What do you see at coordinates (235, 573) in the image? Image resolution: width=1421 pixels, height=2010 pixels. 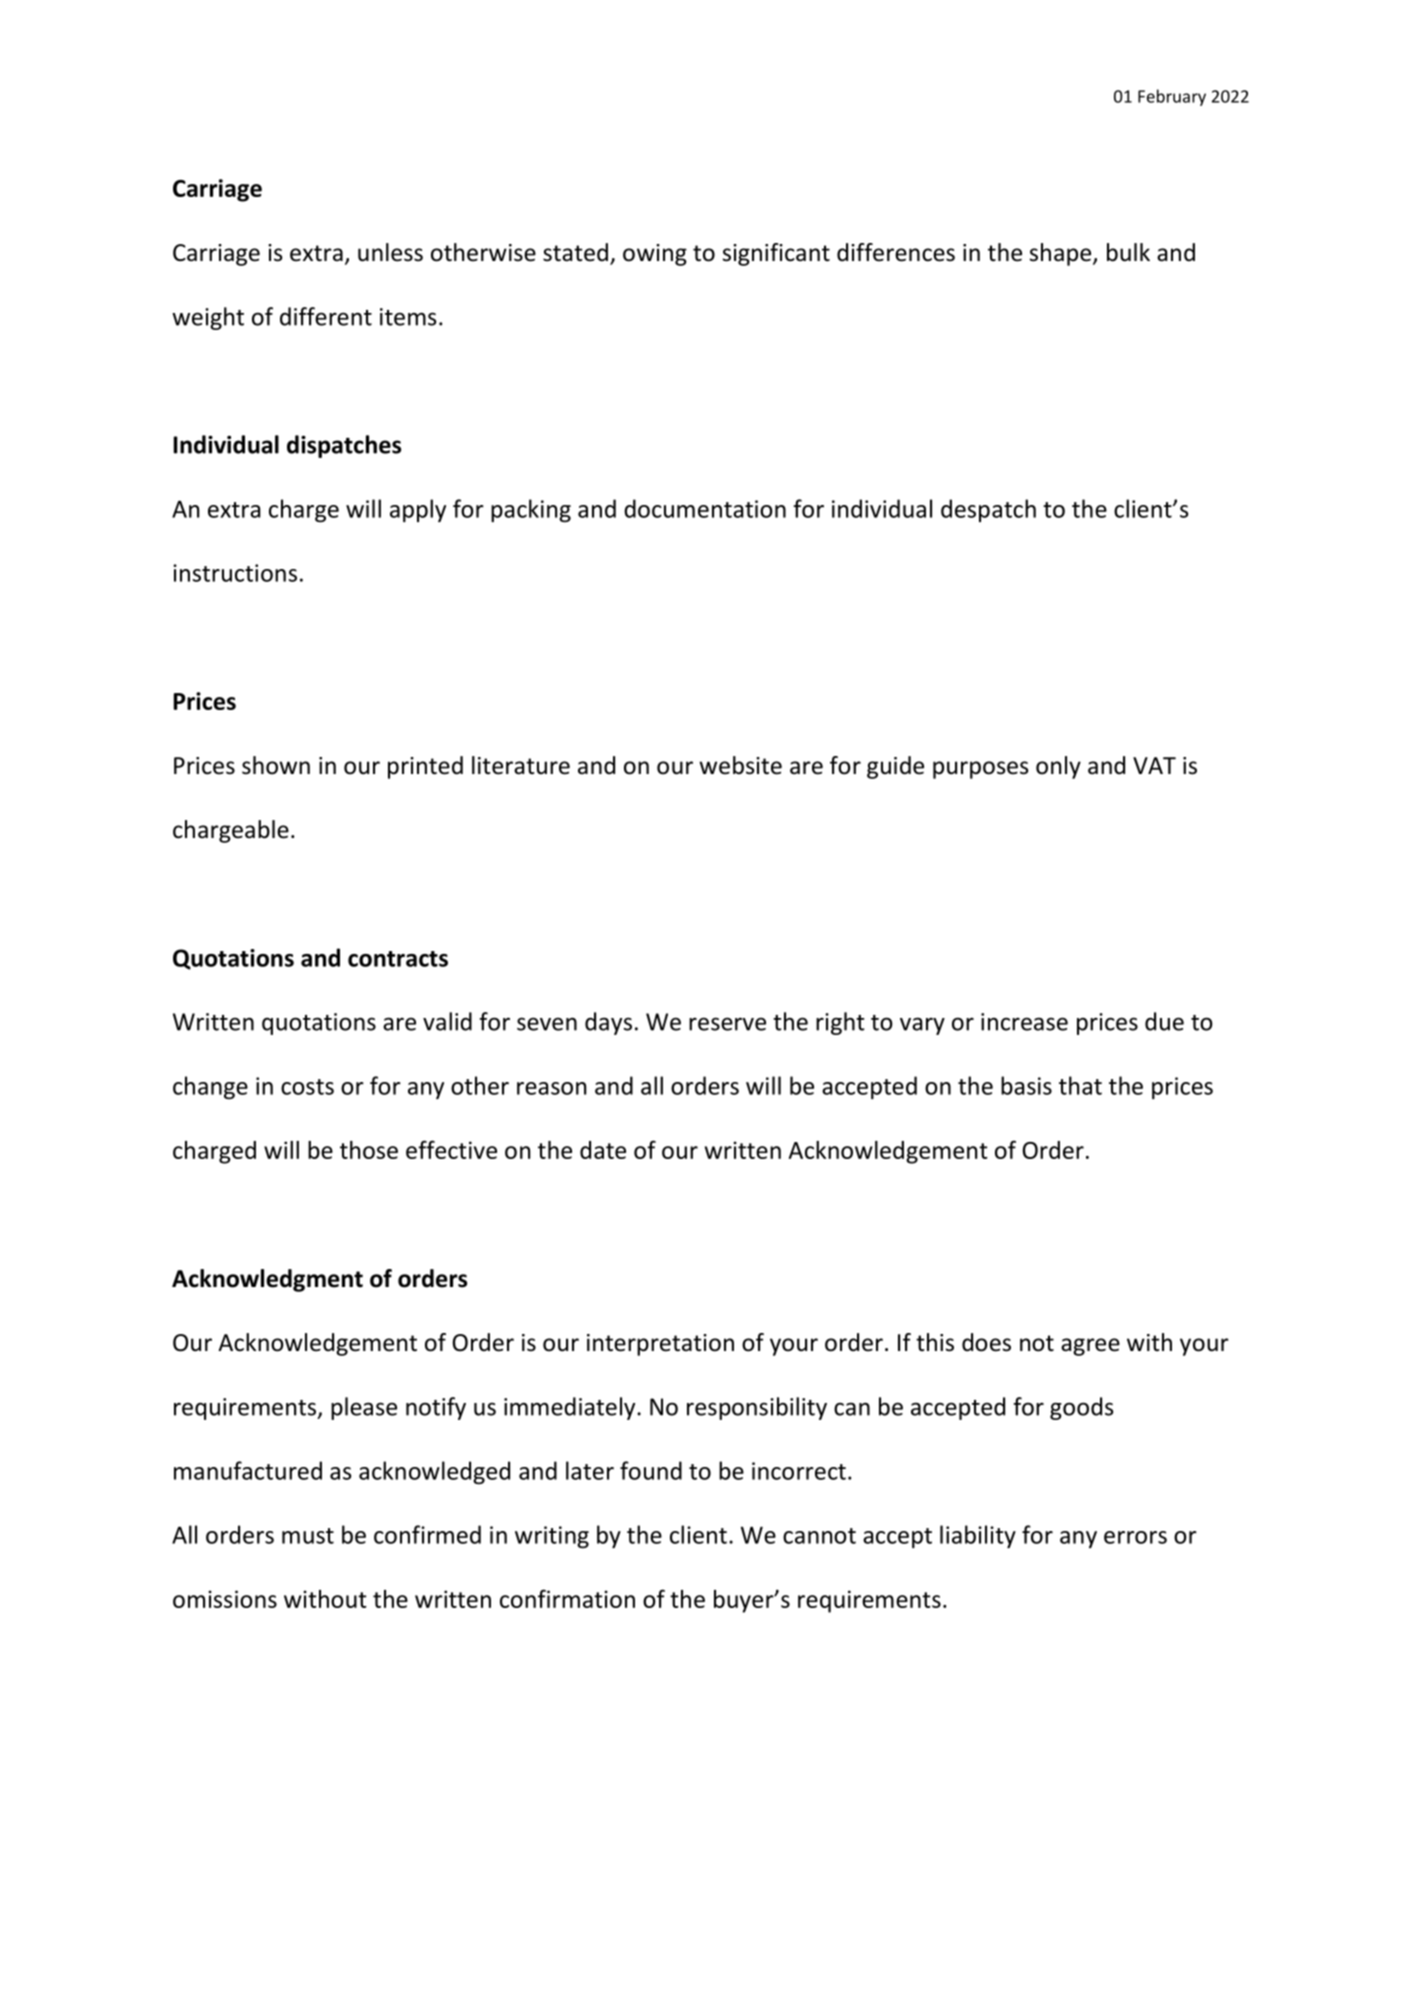 I see `instructions` at bounding box center [235, 573].
